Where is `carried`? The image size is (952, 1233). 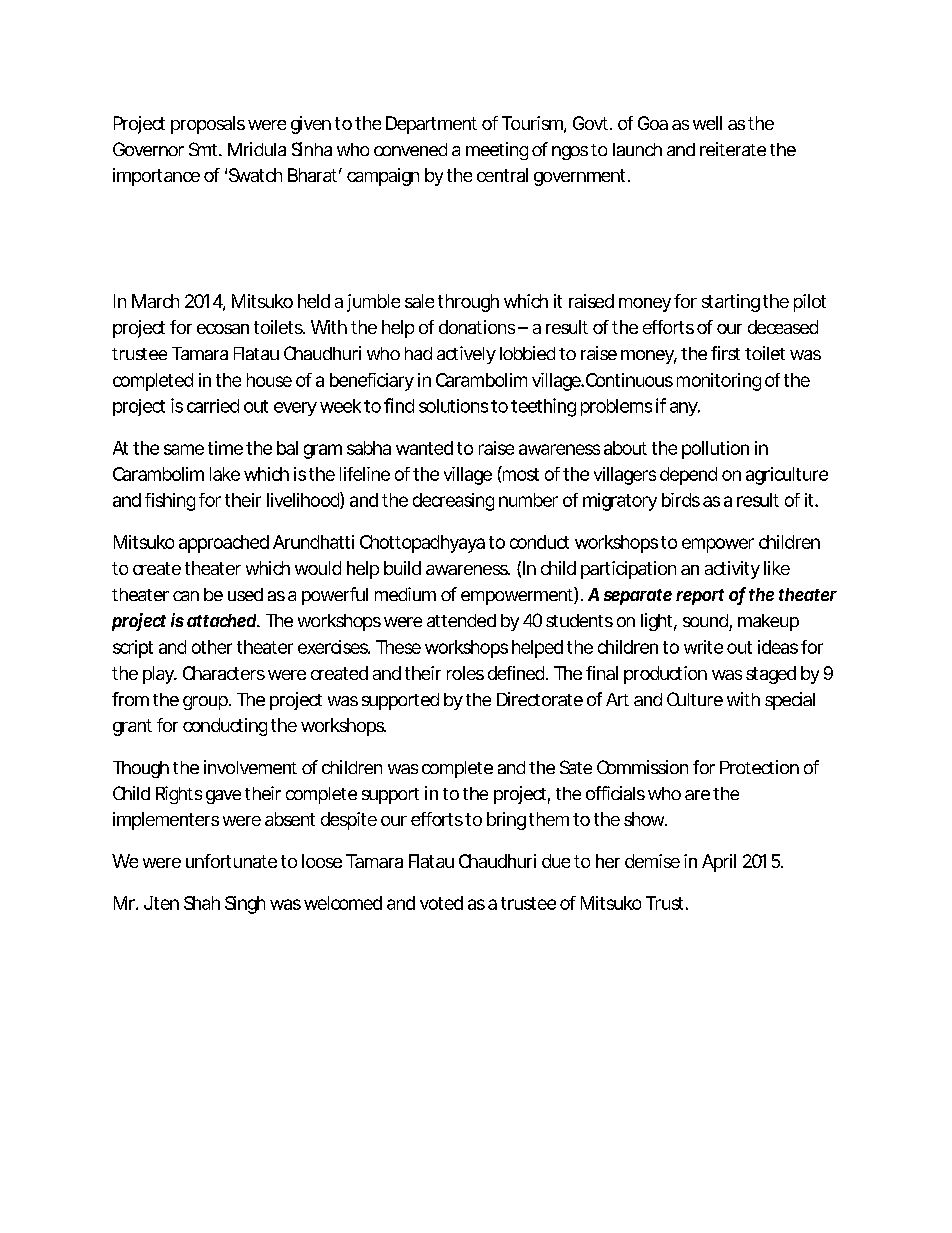 carried is located at coordinates (213, 406).
